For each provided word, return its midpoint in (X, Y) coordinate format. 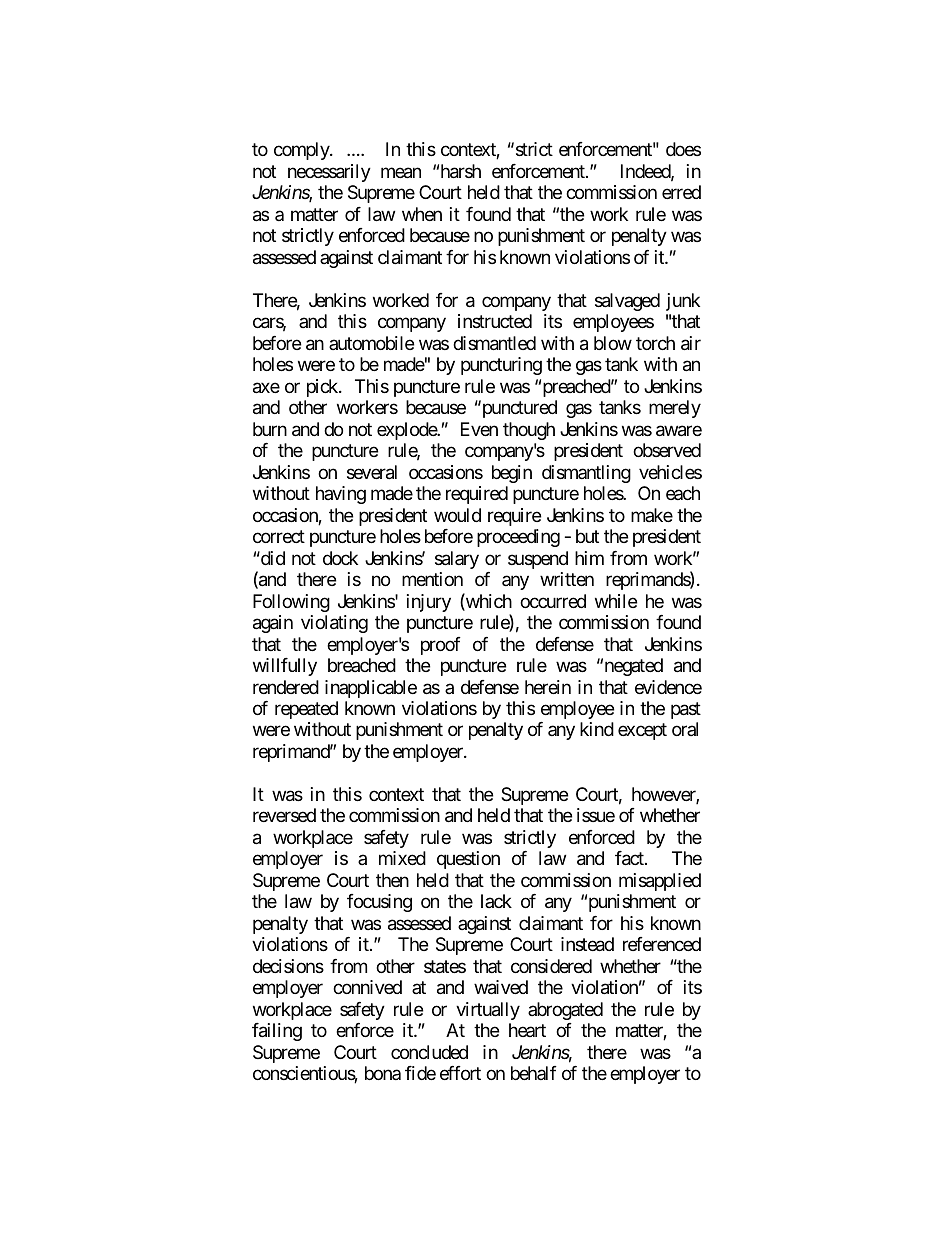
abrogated (565, 1011)
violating (334, 624)
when (422, 214)
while (616, 601)
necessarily (329, 173)
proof (441, 646)
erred (681, 192)
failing (277, 1032)
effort (460, 1073)
